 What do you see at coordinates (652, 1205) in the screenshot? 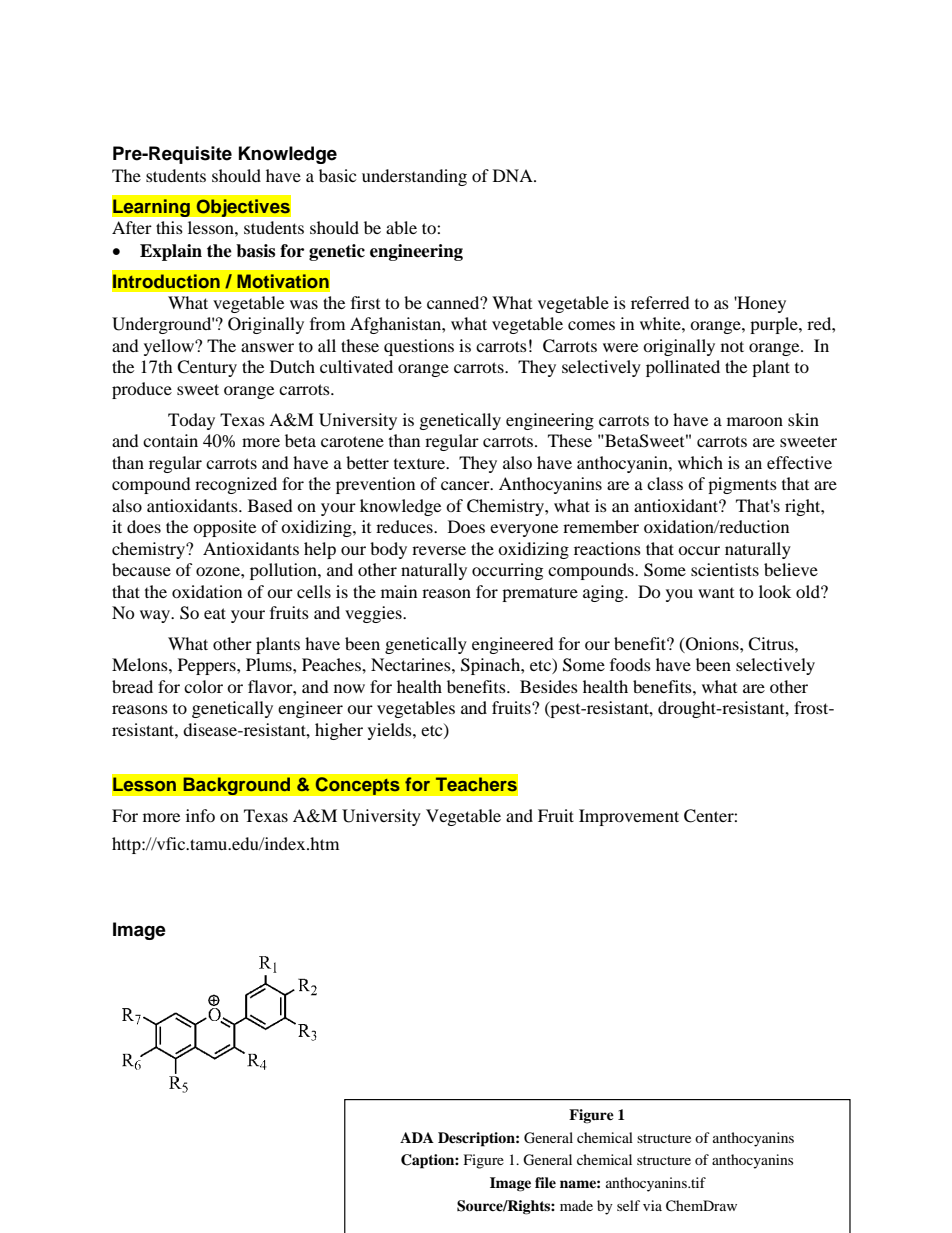
I see `via` at bounding box center [652, 1205].
